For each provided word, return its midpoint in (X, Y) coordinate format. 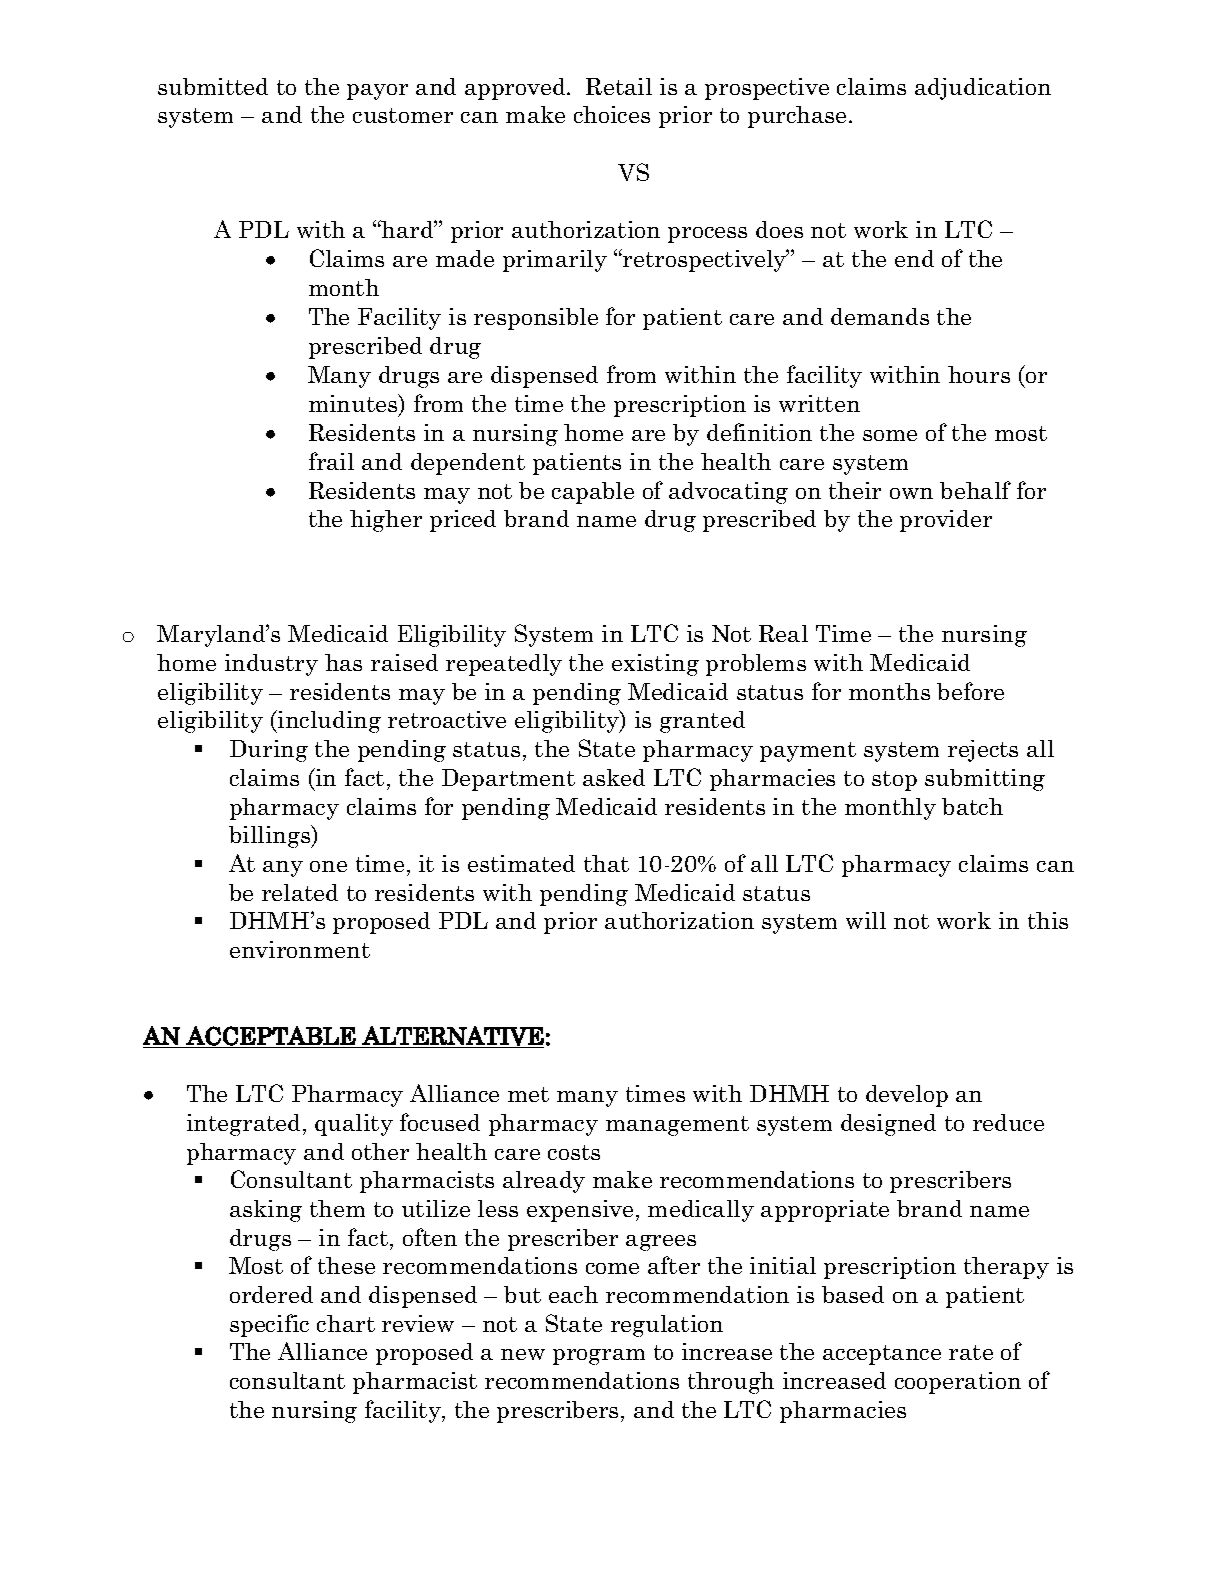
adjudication (983, 89)
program (599, 1357)
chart (346, 1323)
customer (403, 115)
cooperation (958, 1383)
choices (612, 114)
